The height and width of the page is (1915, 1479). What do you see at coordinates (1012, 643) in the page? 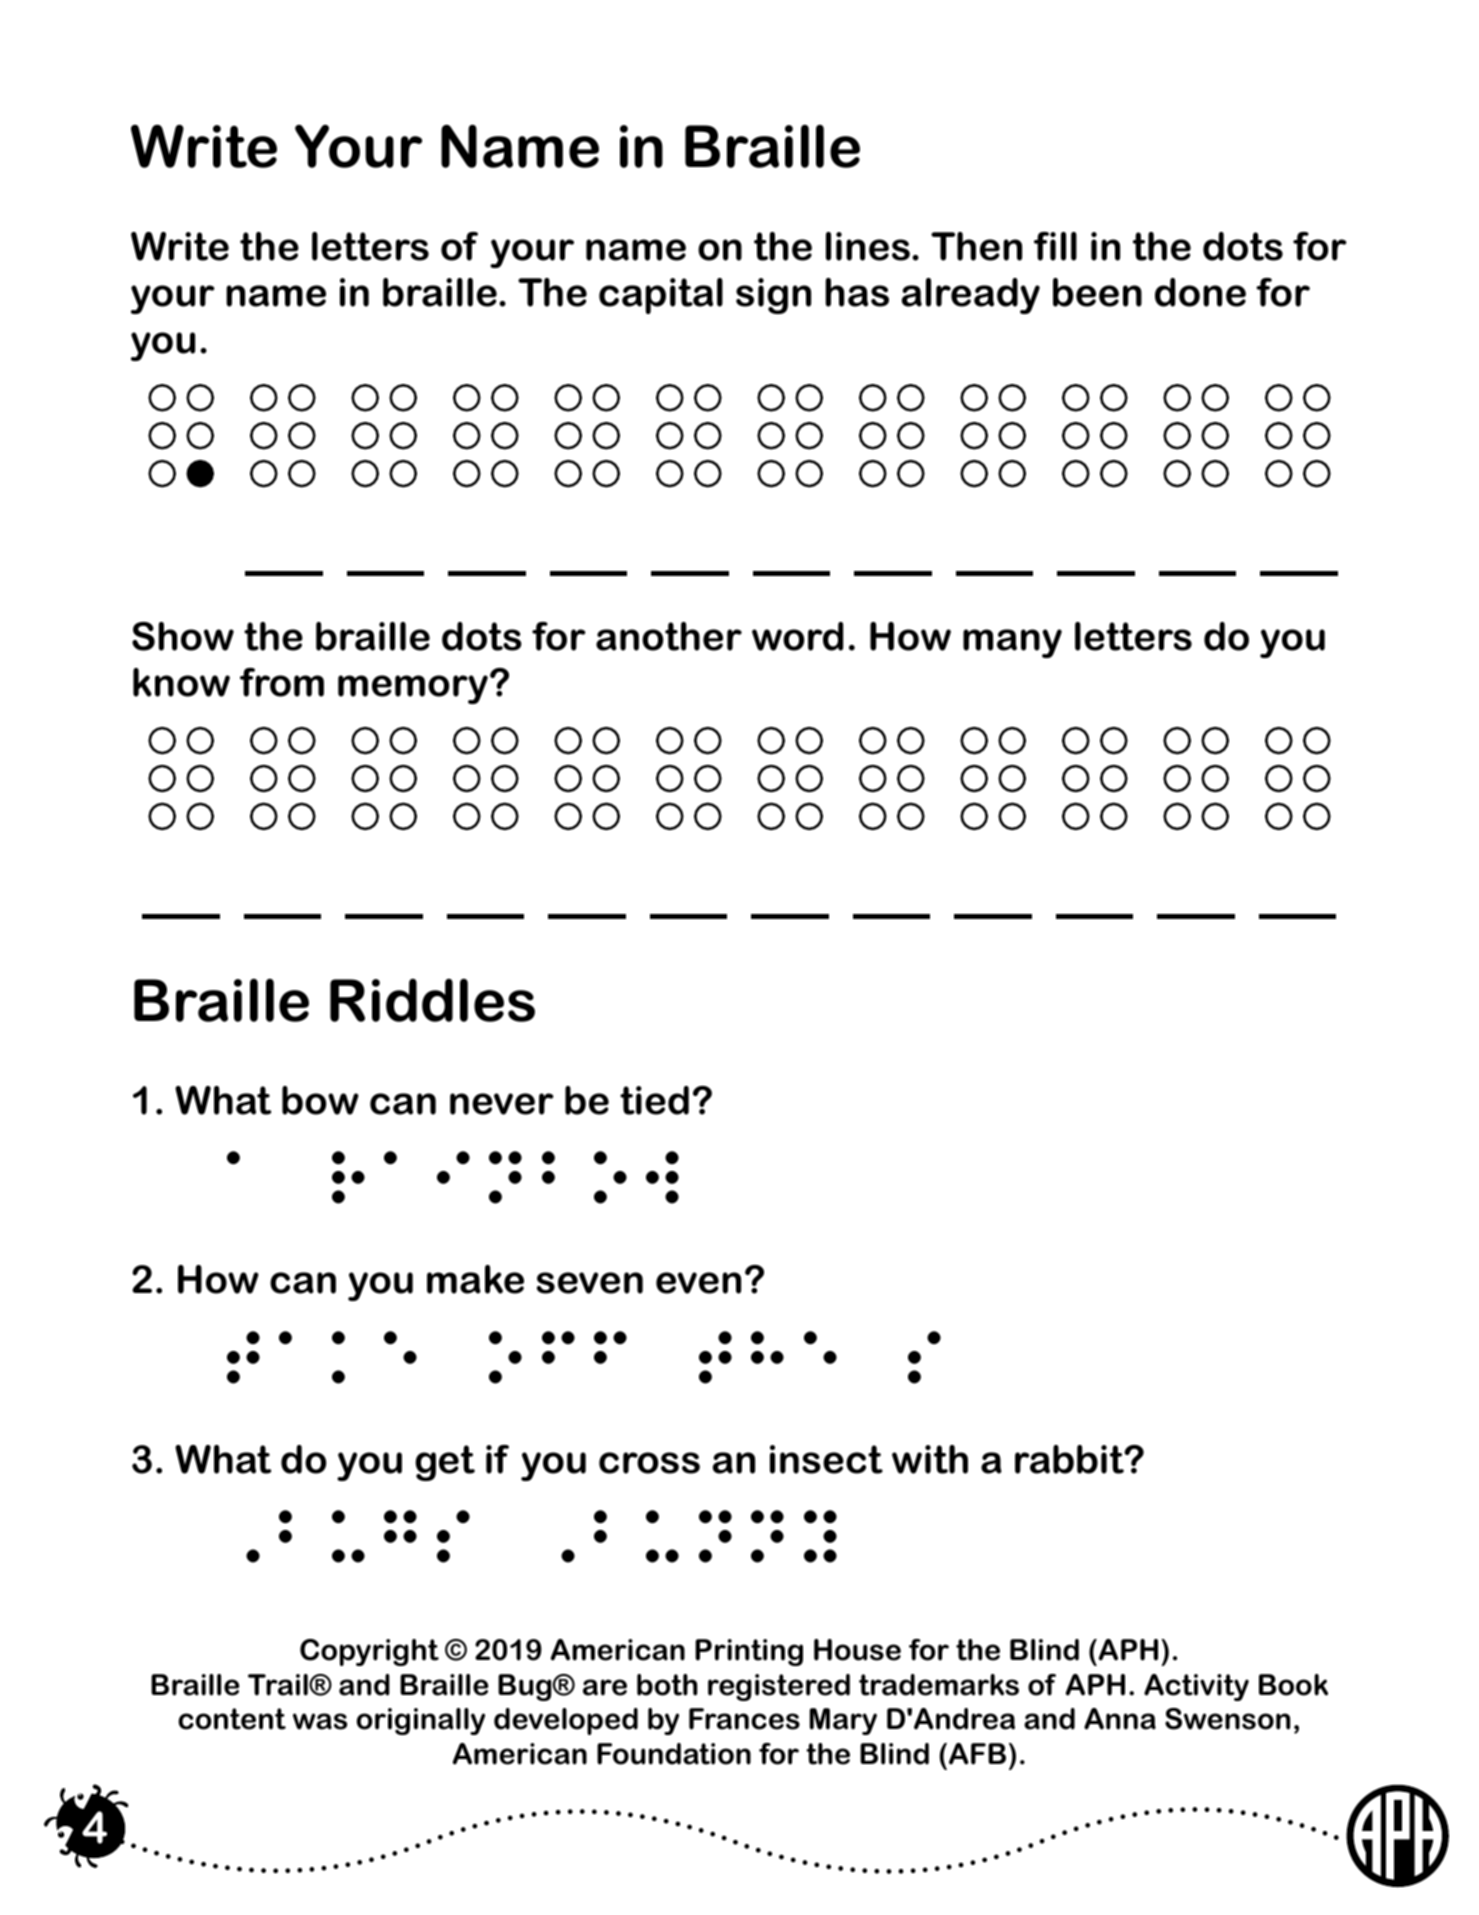
I see `many` at bounding box center [1012, 643].
